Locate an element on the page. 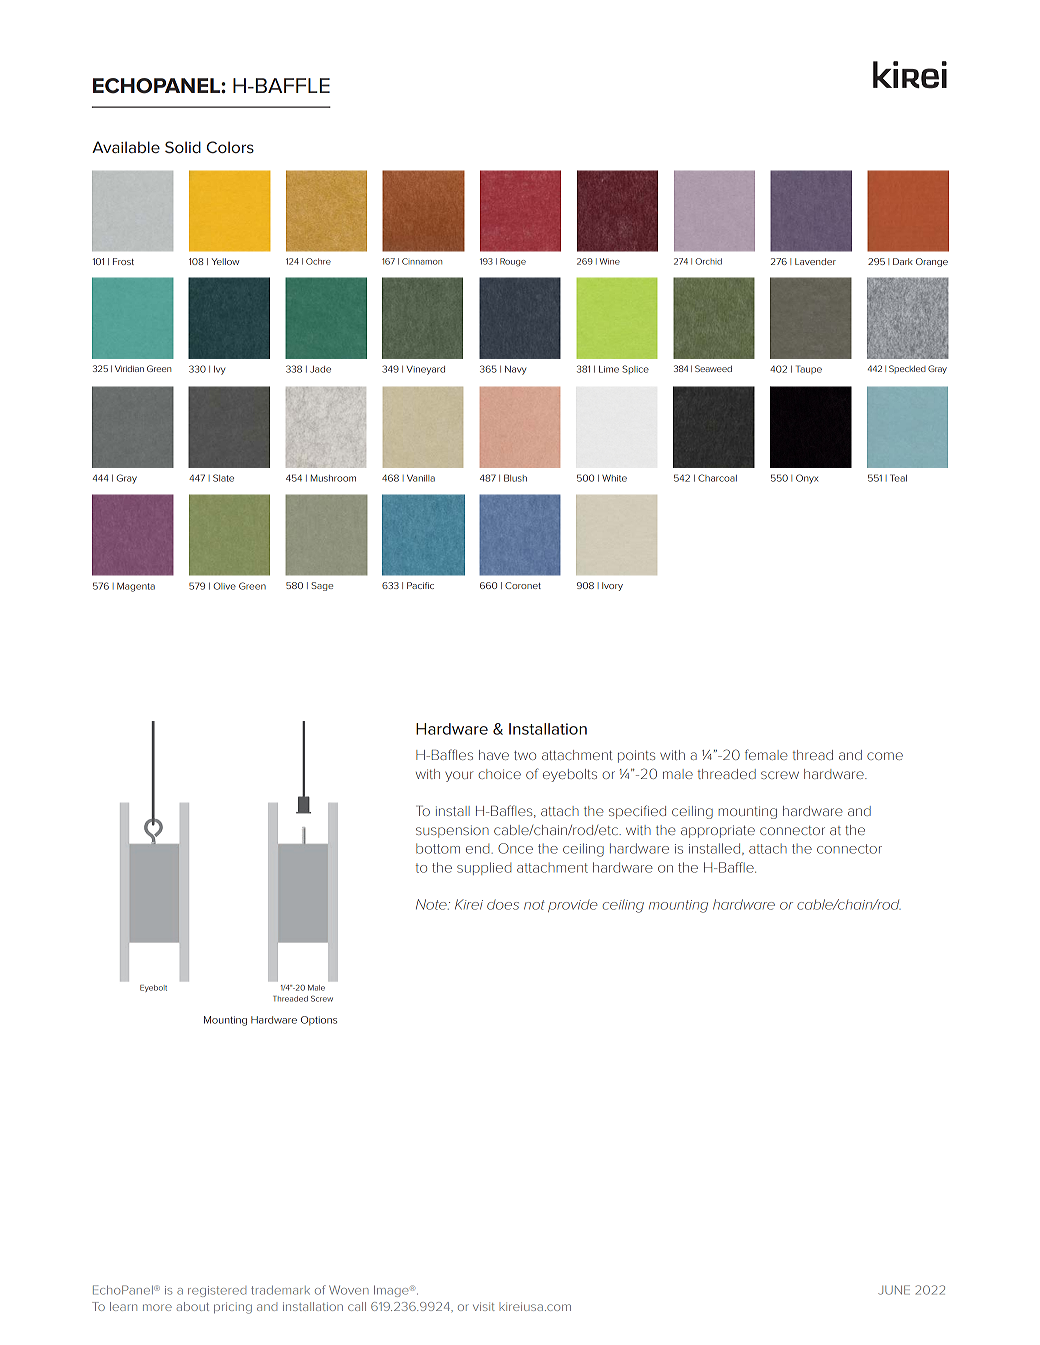 This image has width=1040, height=1345. Dark is located at coordinates (903, 261).
